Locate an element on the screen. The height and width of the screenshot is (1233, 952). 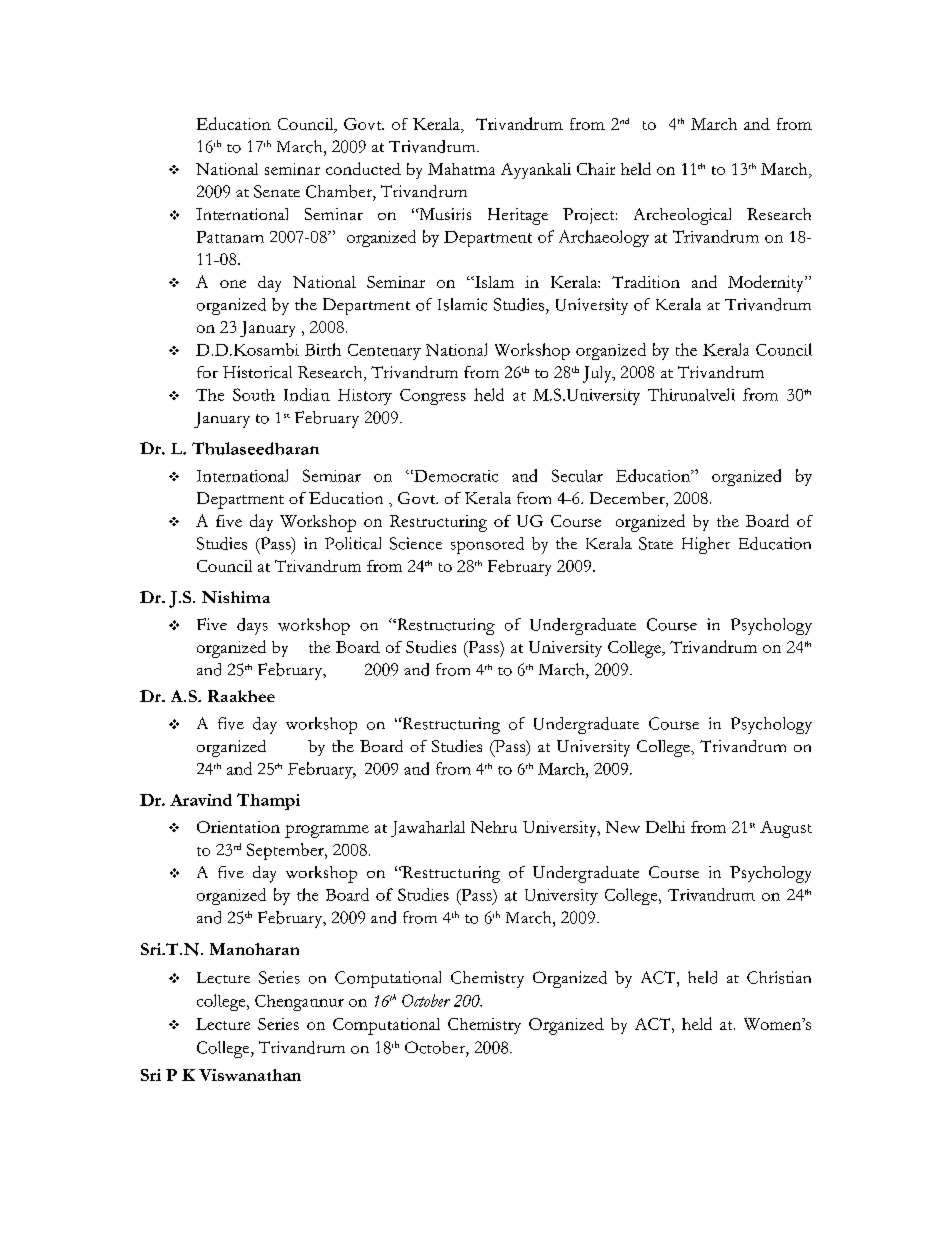
Higher is located at coordinates (706, 545).
